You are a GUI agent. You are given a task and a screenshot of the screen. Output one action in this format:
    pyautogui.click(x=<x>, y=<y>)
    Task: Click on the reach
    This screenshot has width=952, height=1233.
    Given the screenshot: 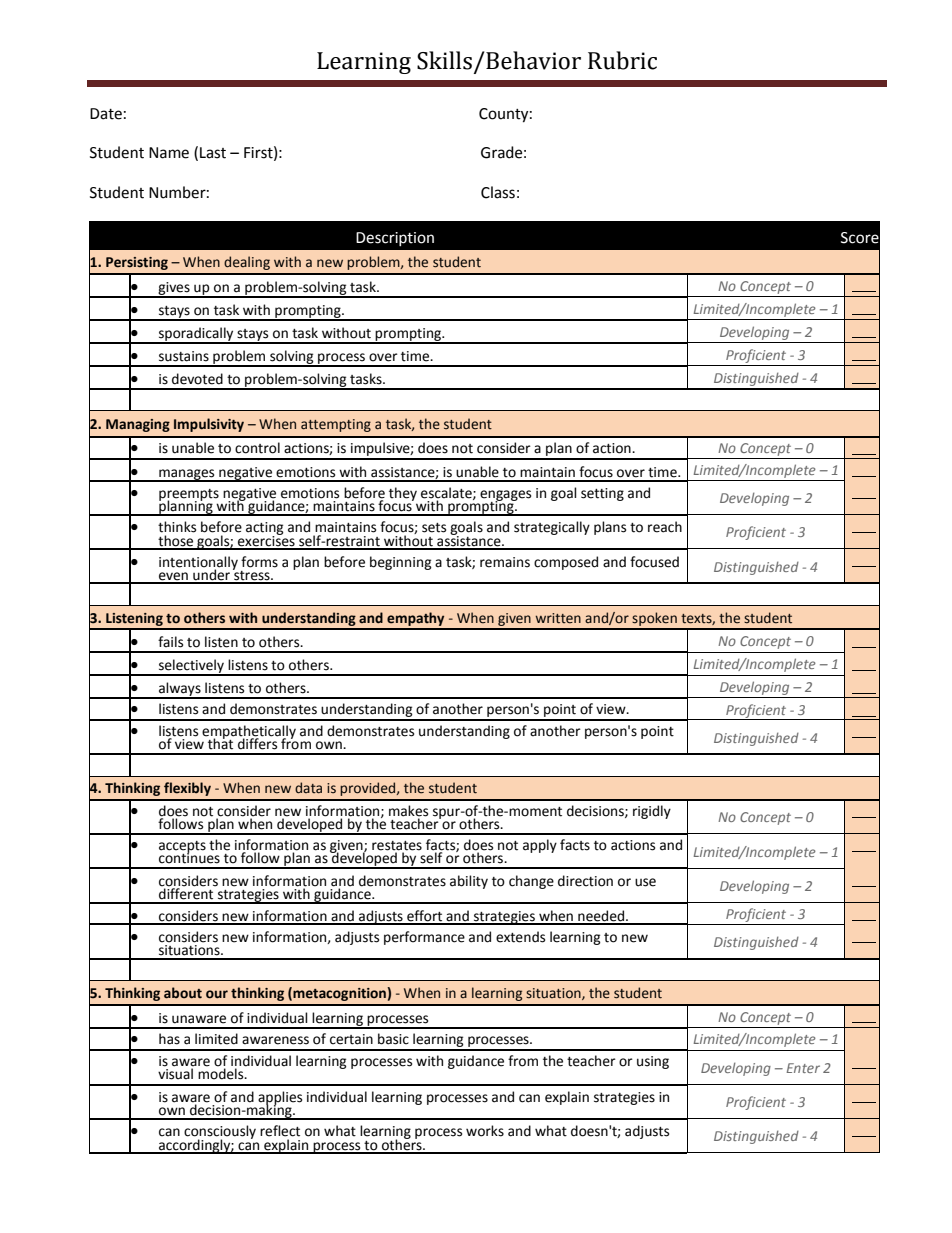 What is the action you would take?
    pyautogui.click(x=665, y=527)
